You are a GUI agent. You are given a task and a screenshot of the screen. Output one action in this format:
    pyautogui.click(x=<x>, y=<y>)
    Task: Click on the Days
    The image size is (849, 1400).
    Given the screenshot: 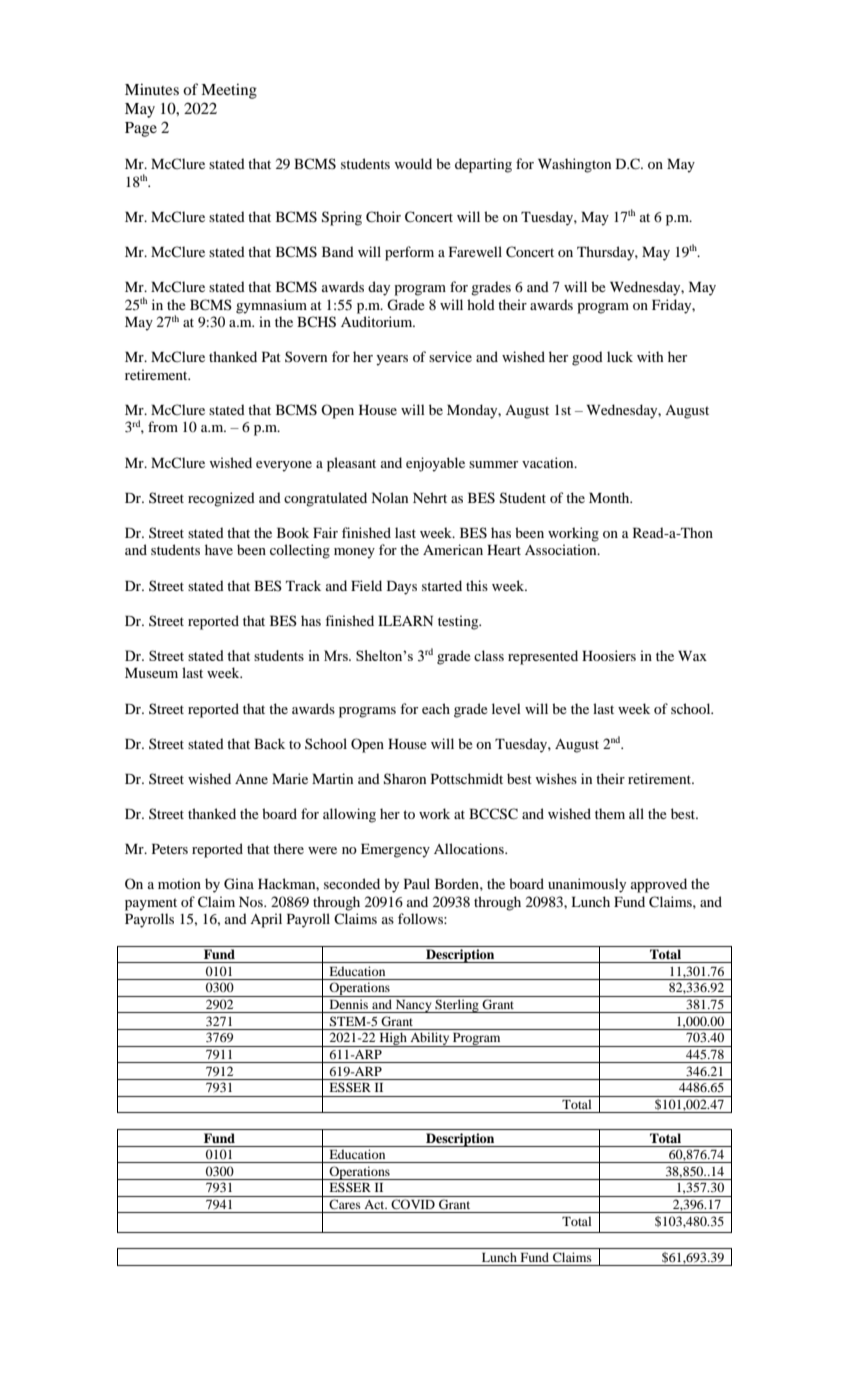 What is the action you would take?
    pyautogui.click(x=402, y=588)
